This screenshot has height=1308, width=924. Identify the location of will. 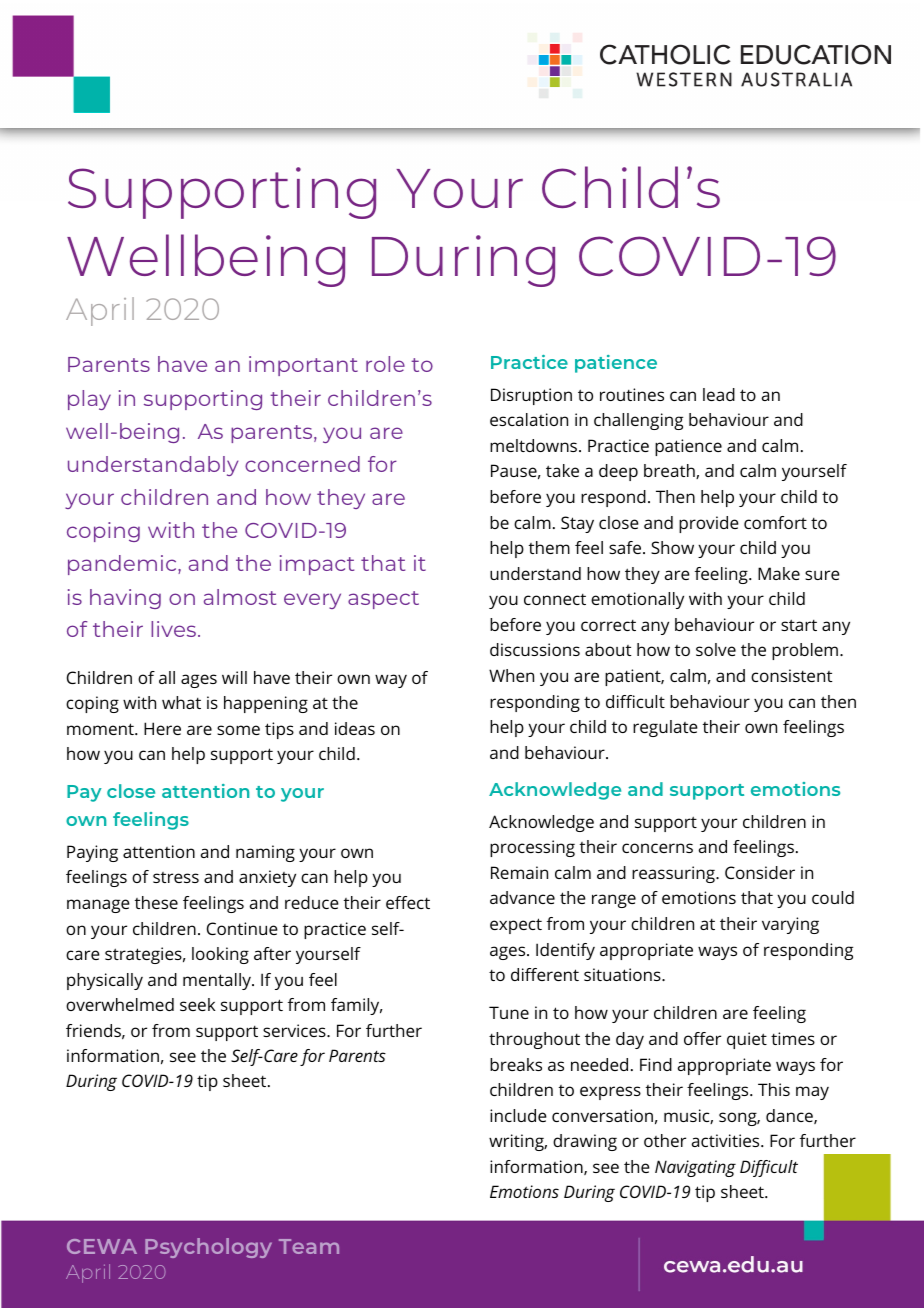
(234, 677).
